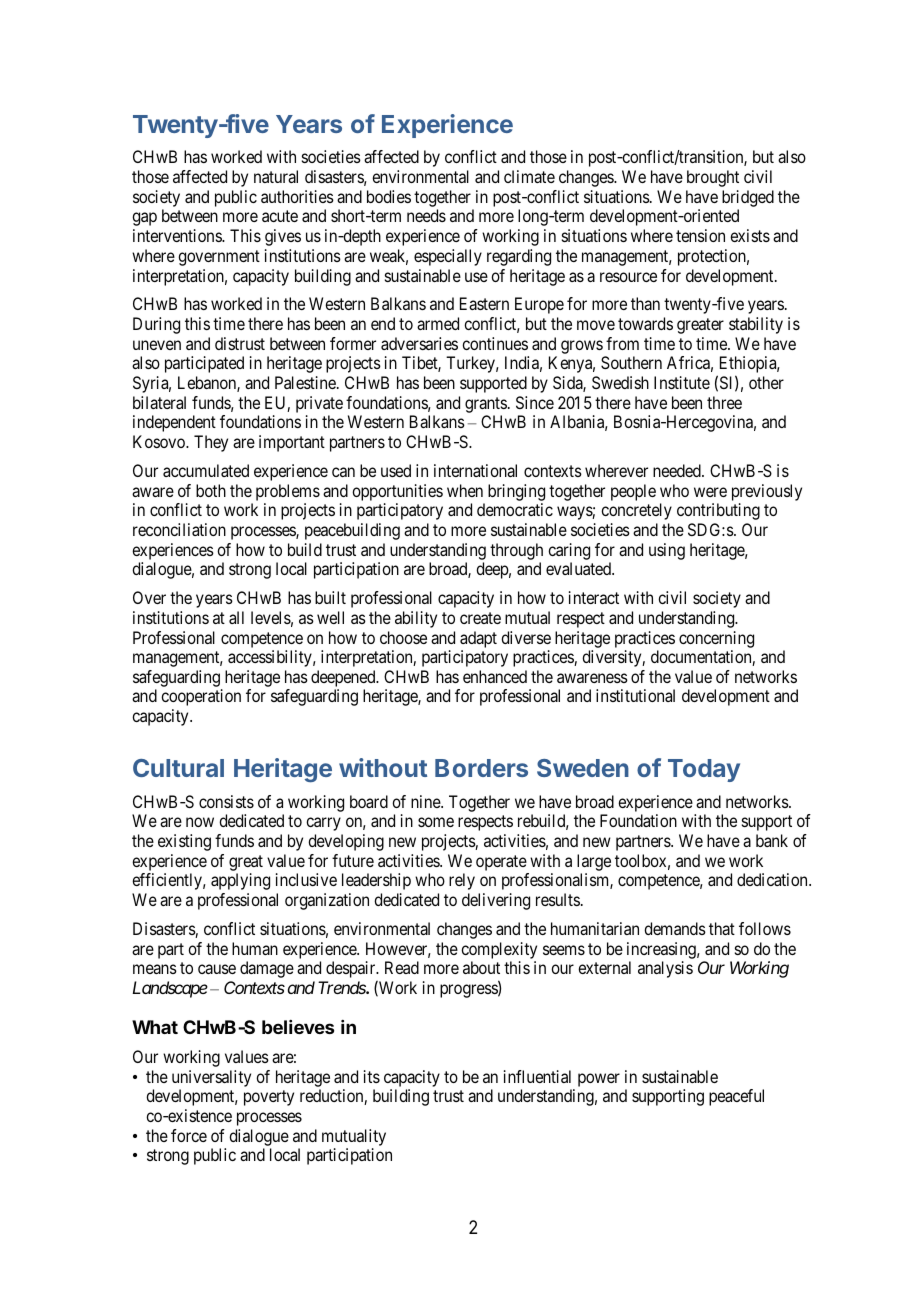 The height and width of the screenshot is (1308, 924). What do you see at coordinates (211, 490) in the screenshot?
I see `both` at bounding box center [211, 490].
